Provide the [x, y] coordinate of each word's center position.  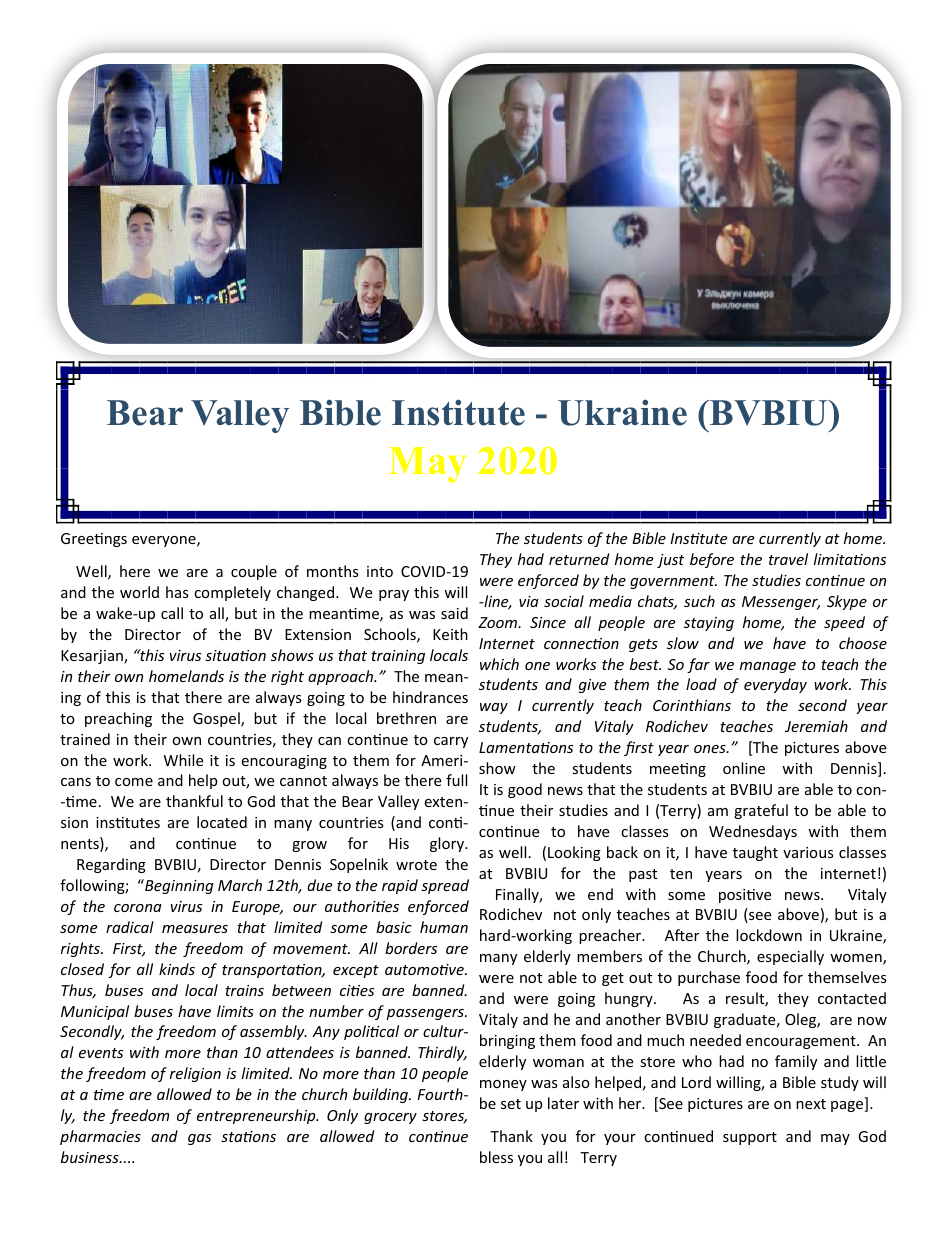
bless [496, 1157]
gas [199, 1139]
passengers [426, 1014]
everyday [775, 685]
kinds [177, 969]
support [750, 1138]
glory [448, 844]
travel [788, 559]
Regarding [111, 865]
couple [254, 572]
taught [755, 853]
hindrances [430, 697]
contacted [852, 998]
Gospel [217, 719]
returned [579, 559]
